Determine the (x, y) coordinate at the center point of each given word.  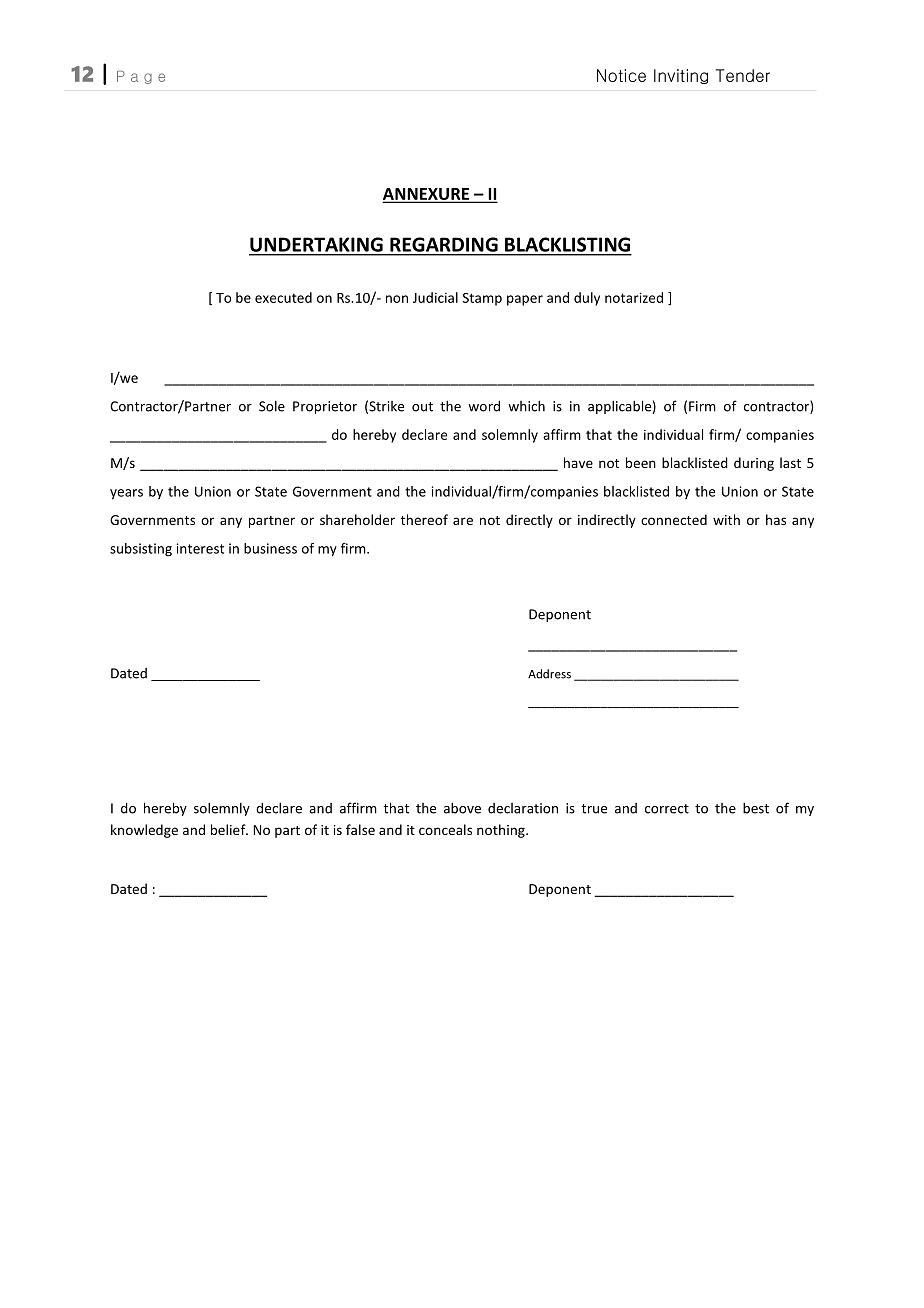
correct (667, 809)
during (754, 464)
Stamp (482, 299)
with (726, 519)
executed (283, 297)
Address (549, 674)
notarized (634, 297)
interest (200, 548)
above (462, 808)
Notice (621, 75)
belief (229, 829)
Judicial (435, 297)
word (484, 406)
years (126, 494)
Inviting (681, 76)
